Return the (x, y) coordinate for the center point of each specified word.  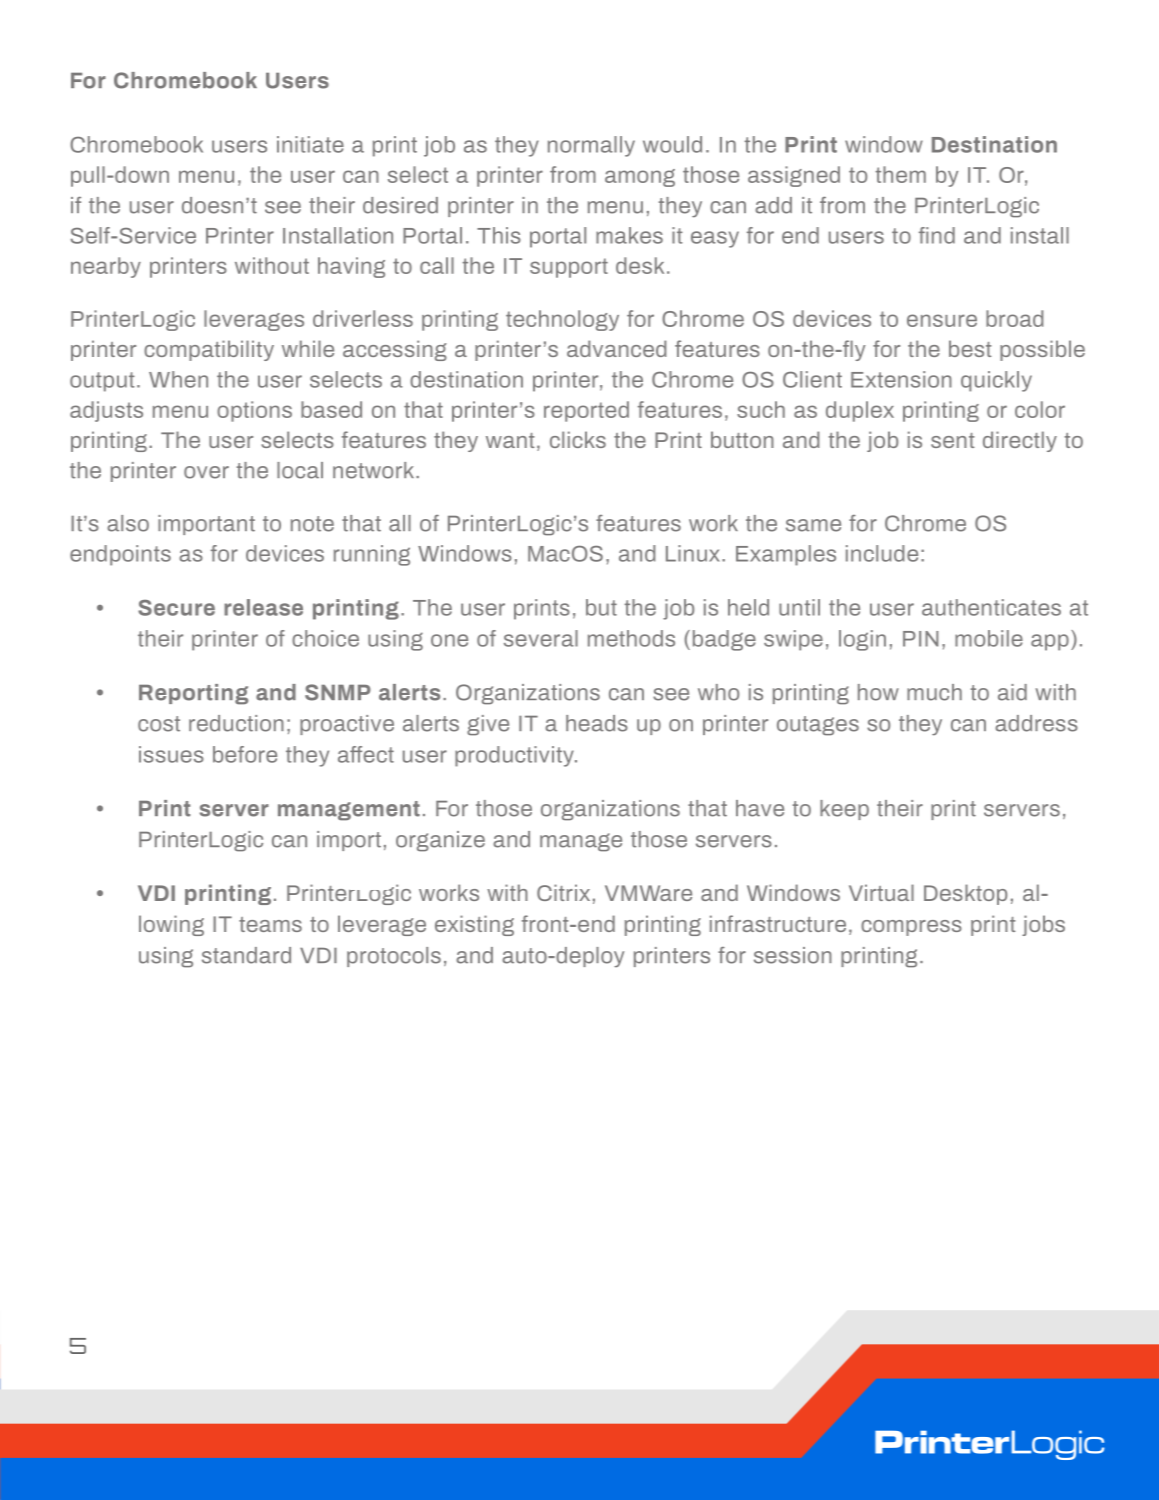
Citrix (563, 892)
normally (591, 146)
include (882, 553)
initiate (310, 144)
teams (270, 924)
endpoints (120, 555)
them (901, 174)
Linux (693, 553)
